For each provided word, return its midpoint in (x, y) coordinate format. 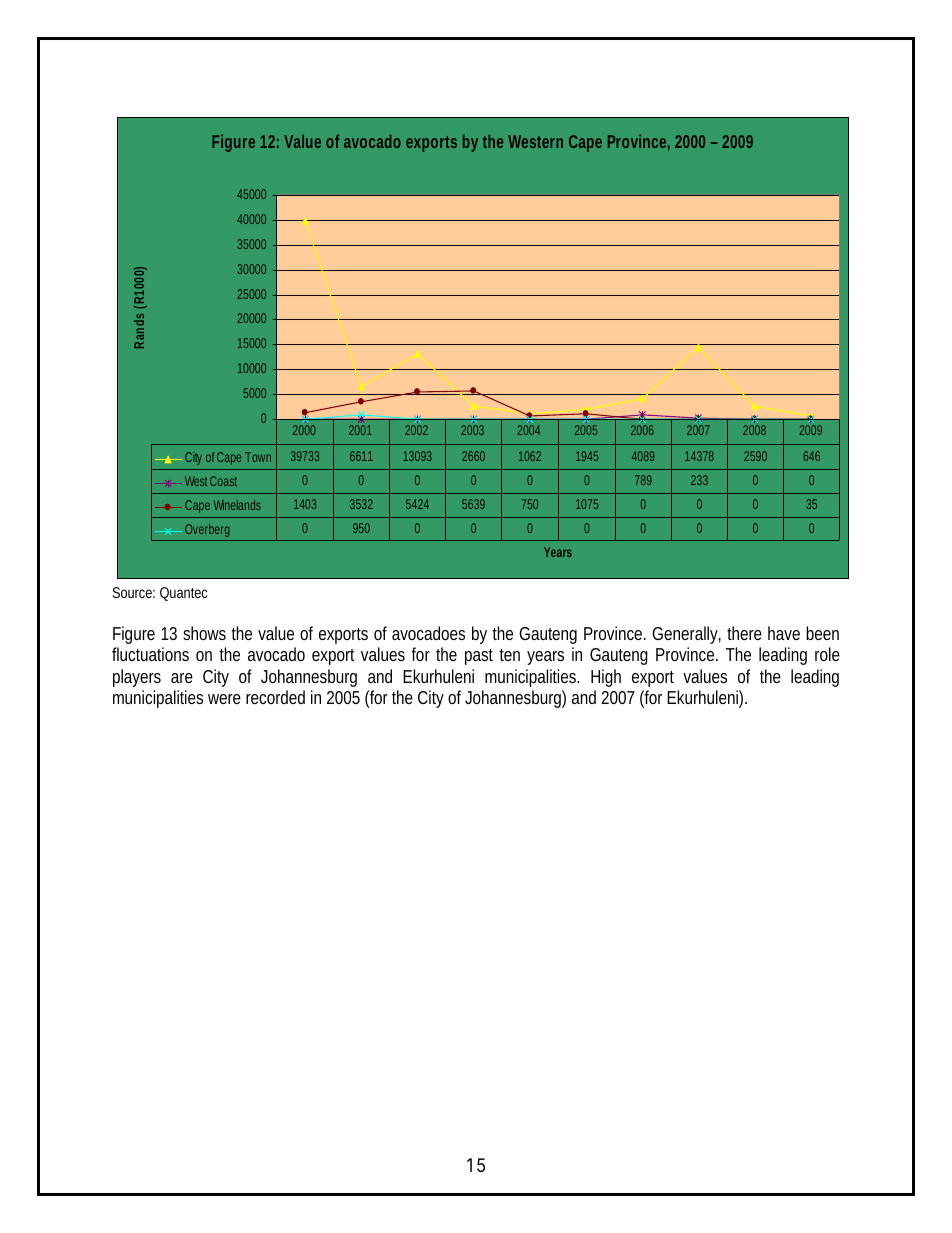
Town (258, 457)
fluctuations (150, 654)
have (784, 633)
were (224, 699)
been (822, 633)
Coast (223, 481)
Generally (686, 635)
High (606, 678)
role (827, 654)
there (744, 633)
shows (204, 633)
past (479, 657)
